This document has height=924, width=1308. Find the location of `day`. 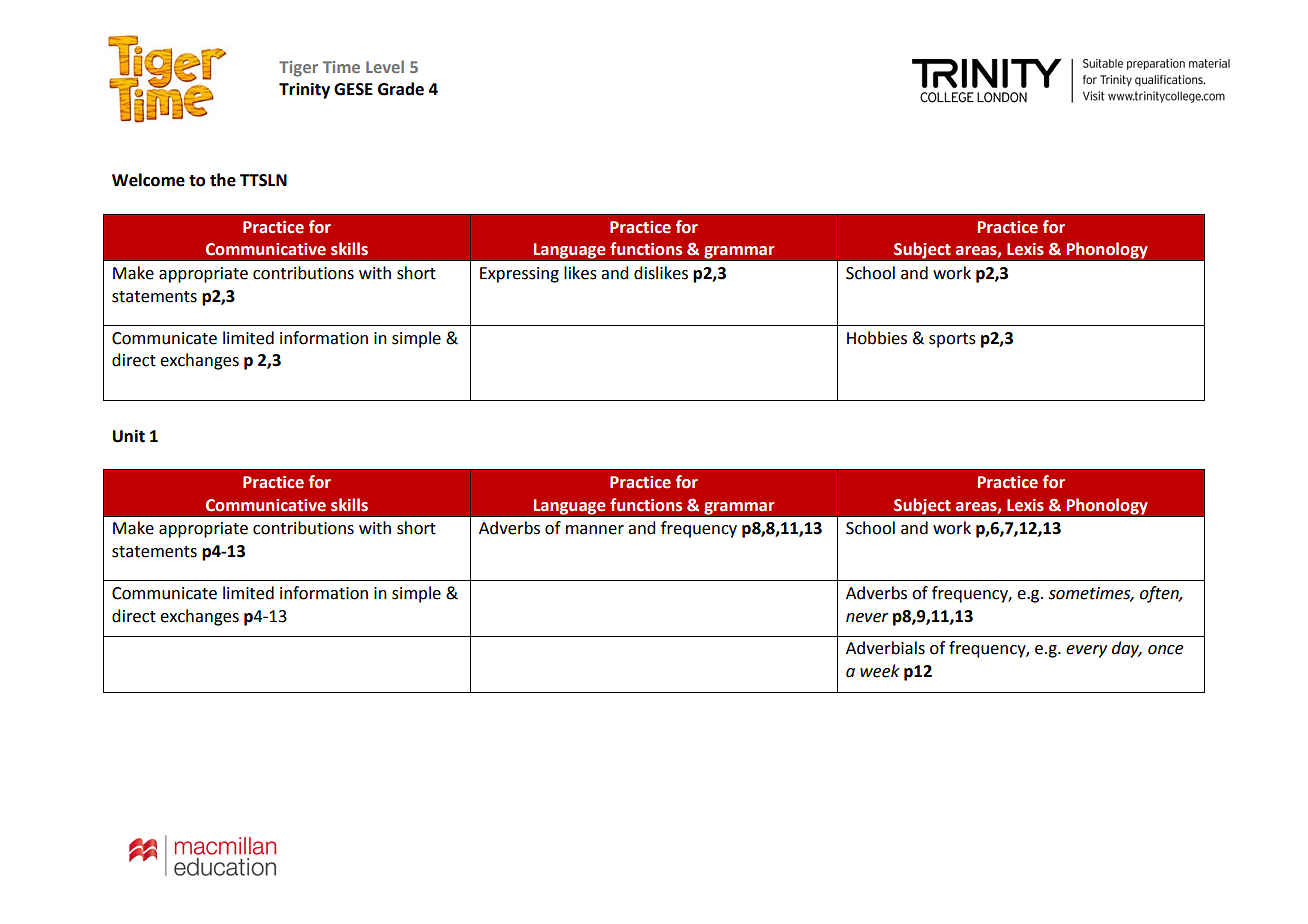

day is located at coordinates (1126, 649).
